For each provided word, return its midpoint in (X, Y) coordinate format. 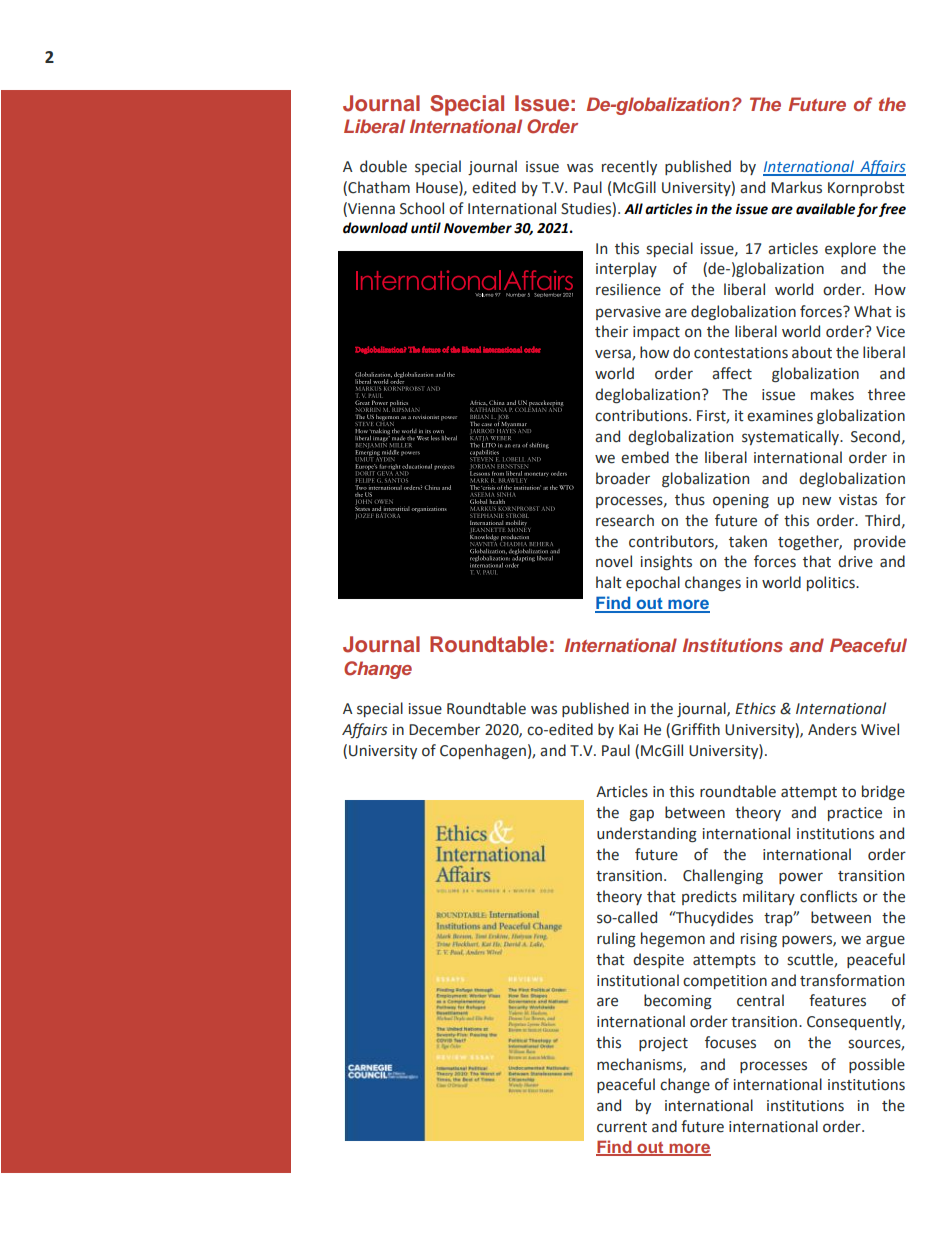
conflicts (828, 896)
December (444, 729)
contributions (642, 415)
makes (832, 394)
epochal (653, 583)
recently (629, 167)
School (422, 208)
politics (832, 583)
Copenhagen (483, 751)
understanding (647, 835)
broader (623, 478)
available (825, 209)
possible (877, 1065)
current (622, 1127)
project (663, 1044)
